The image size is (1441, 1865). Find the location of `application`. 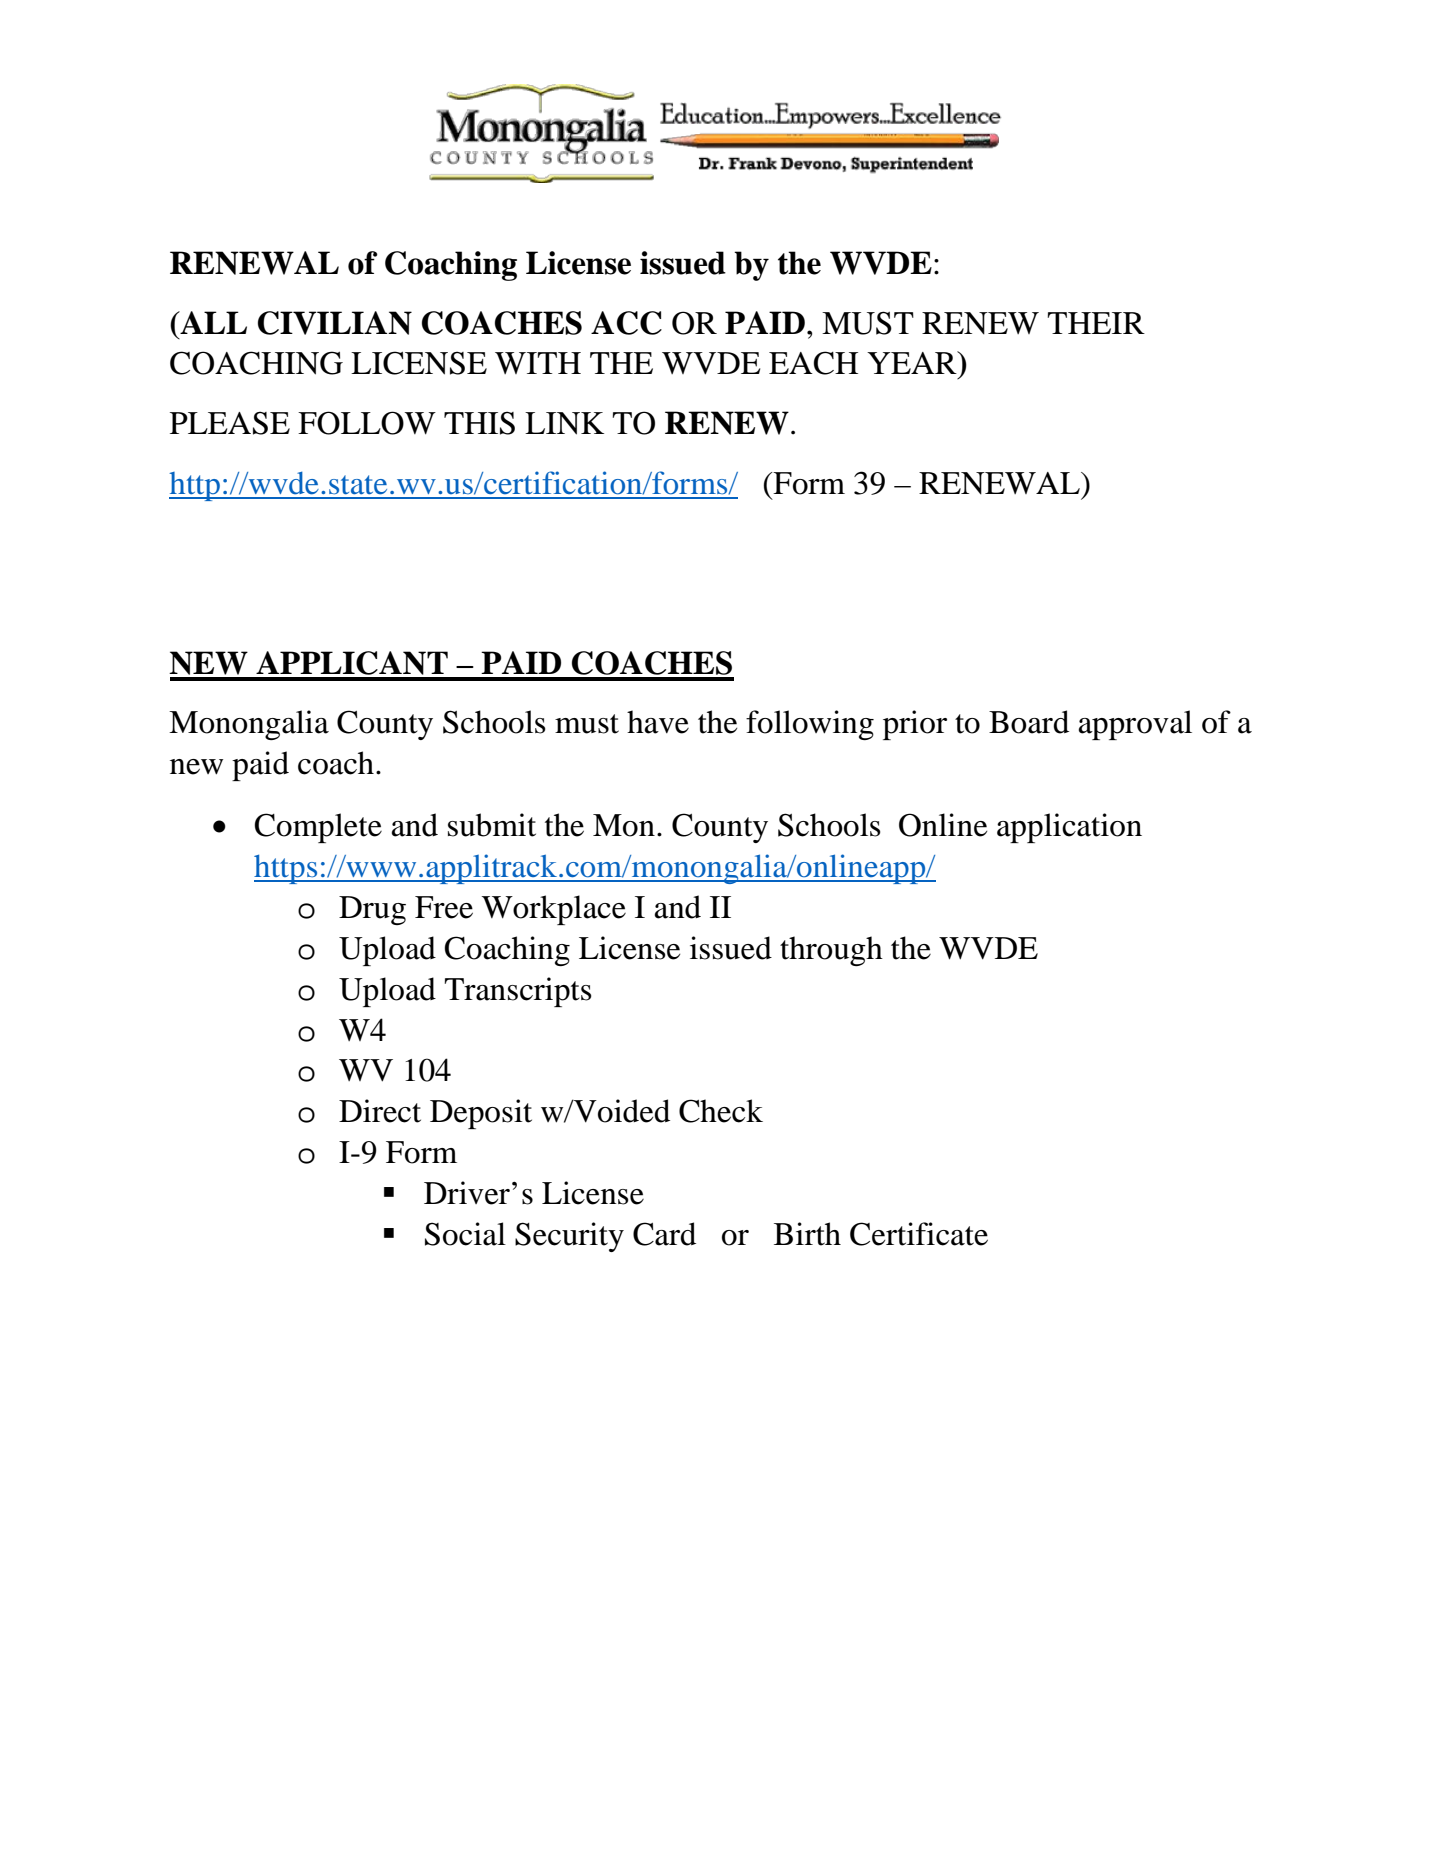

application is located at coordinates (1069, 828).
